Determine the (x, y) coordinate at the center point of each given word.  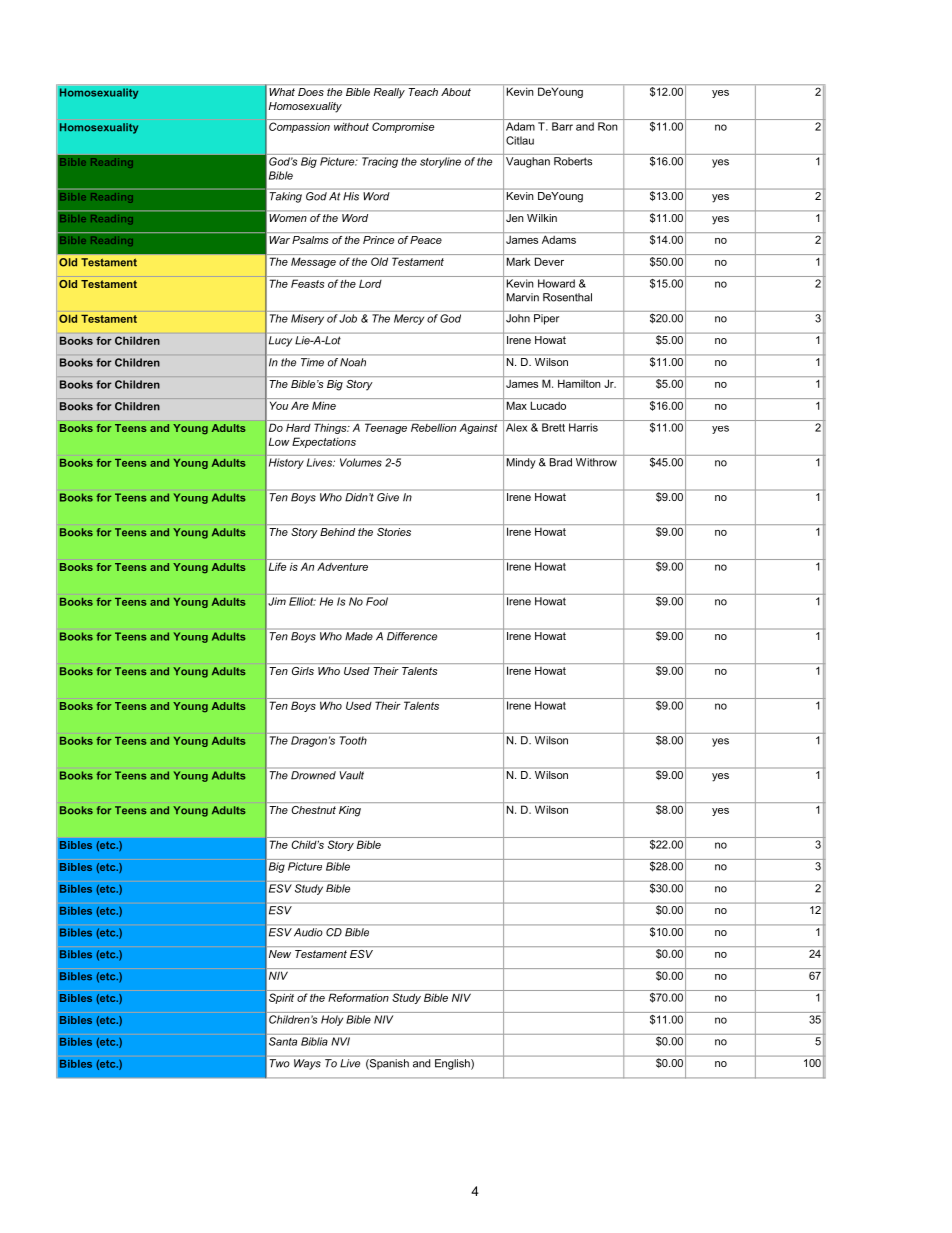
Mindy (521, 463)
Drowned (313, 775)
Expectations (324, 442)
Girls (303, 671)
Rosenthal (567, 297)
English (453, 1064)
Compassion (299, 127)
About (456, 92)
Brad (561, 462)
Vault (352, 775)
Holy (332, 1020)
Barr (562, 126)
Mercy (409, 319)
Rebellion (433, 427)
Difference (412, 636)
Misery (307, 319)
